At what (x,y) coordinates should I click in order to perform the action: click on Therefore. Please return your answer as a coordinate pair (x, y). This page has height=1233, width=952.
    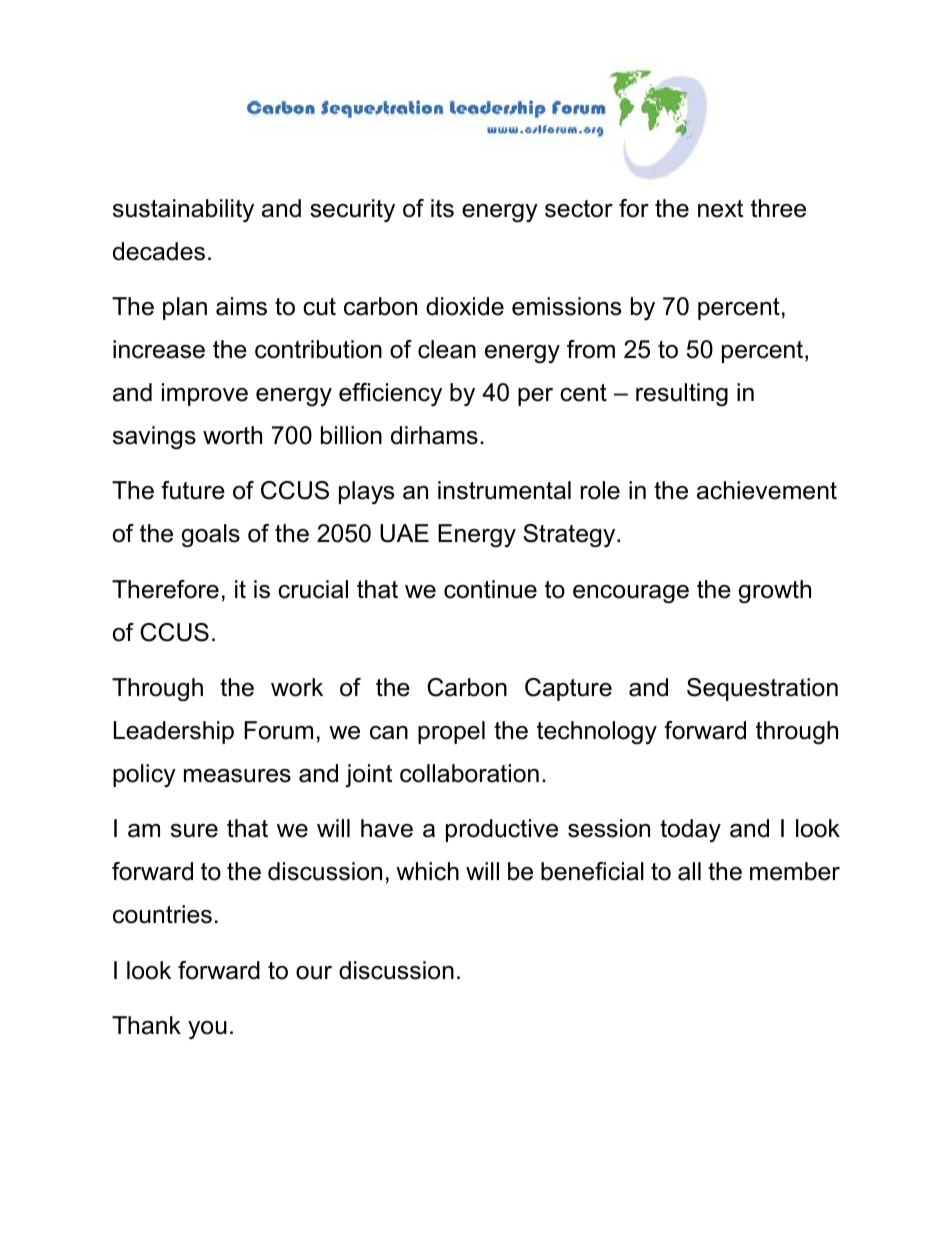
    Looking at the image, I should click on (165, 589).
